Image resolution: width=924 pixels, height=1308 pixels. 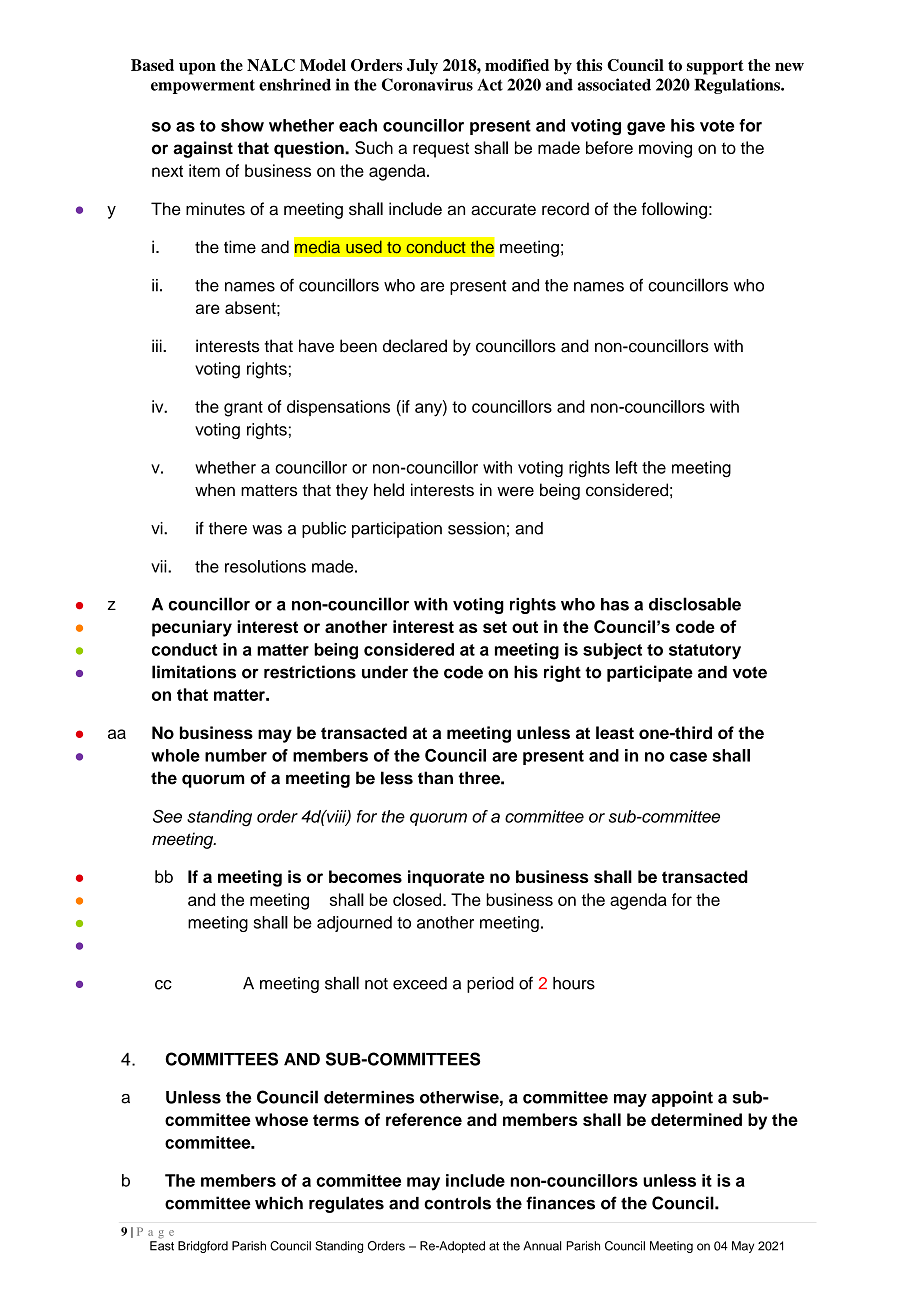 I want to click on statutory, so click(x=705, y=652).
